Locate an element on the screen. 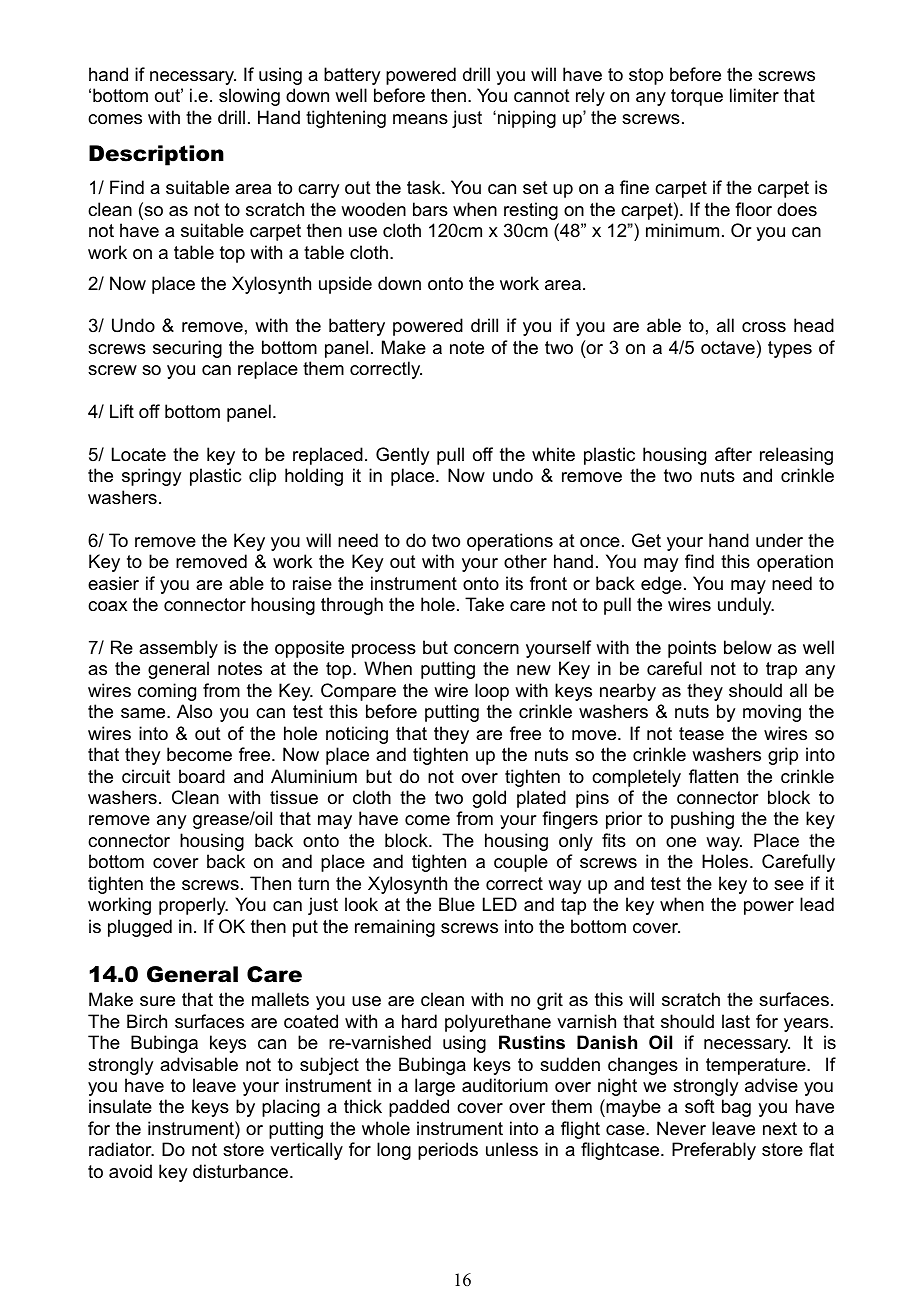  Preferably is located at coordinates (714, 1151).
